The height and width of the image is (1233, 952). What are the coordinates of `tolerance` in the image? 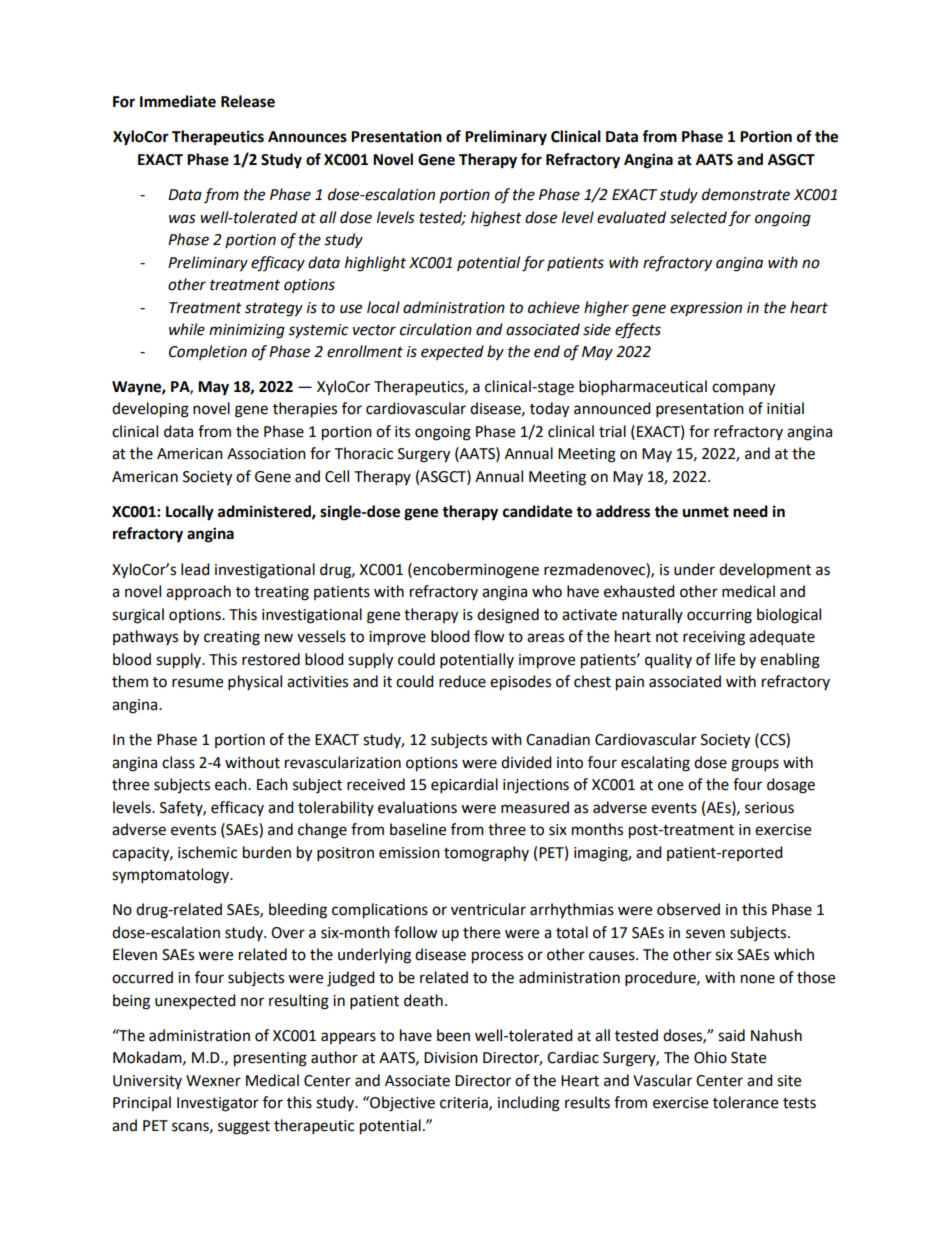 It's located at (745, 1102).
